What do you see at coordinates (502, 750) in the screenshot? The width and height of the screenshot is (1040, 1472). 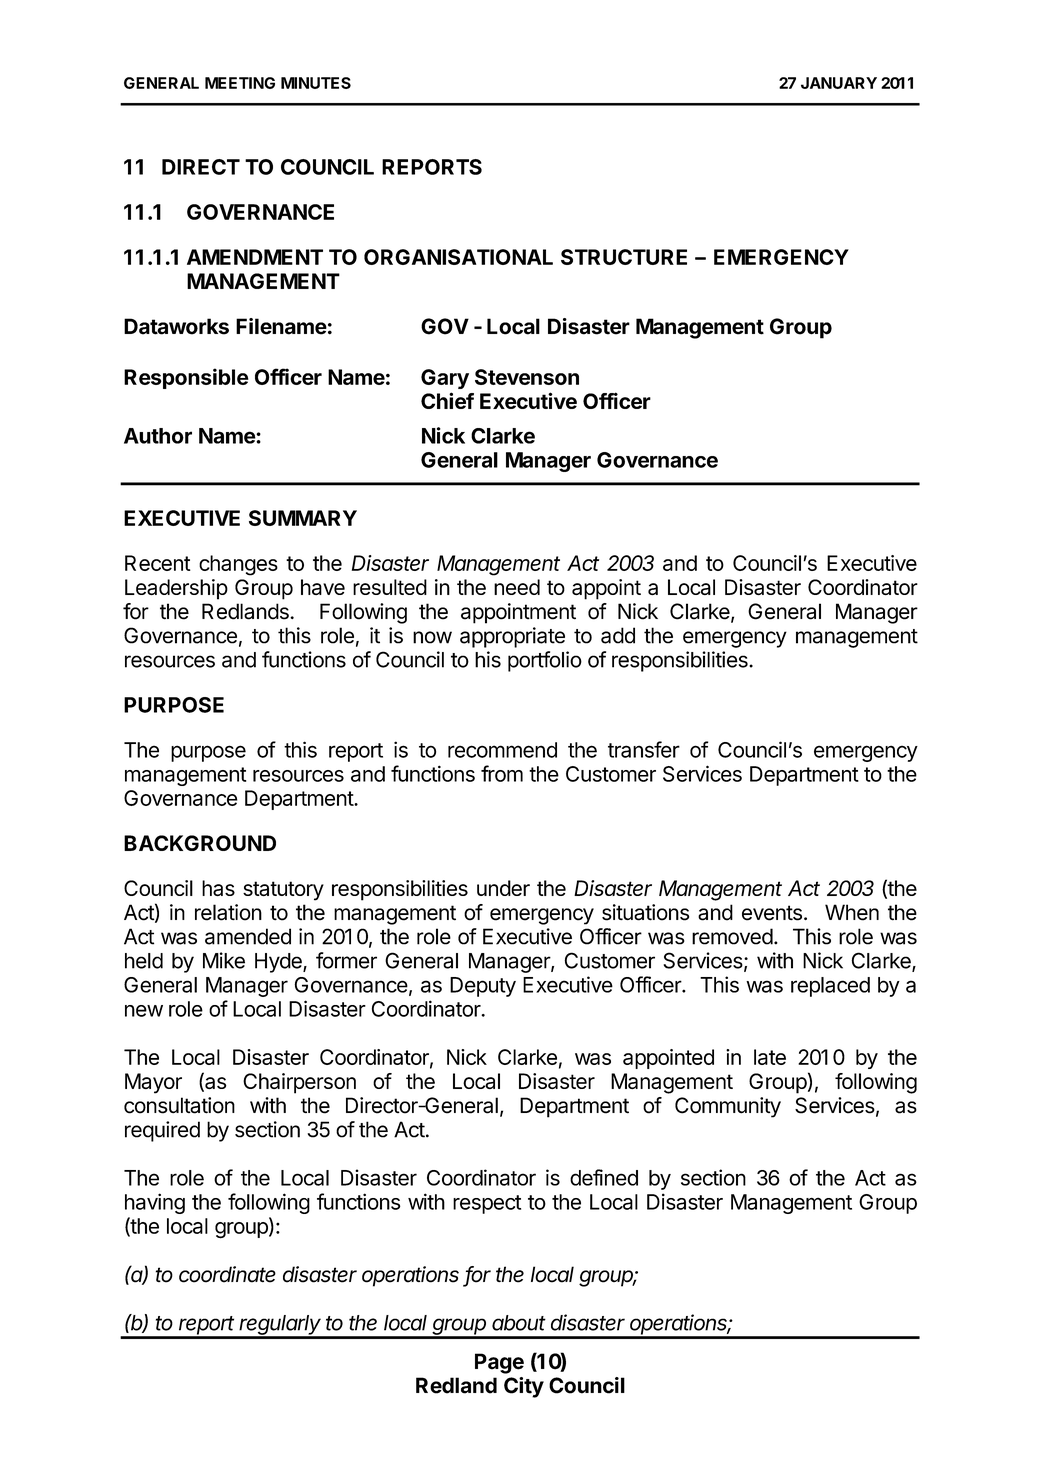 I see `recommend` at bounding box center [502, 750].
